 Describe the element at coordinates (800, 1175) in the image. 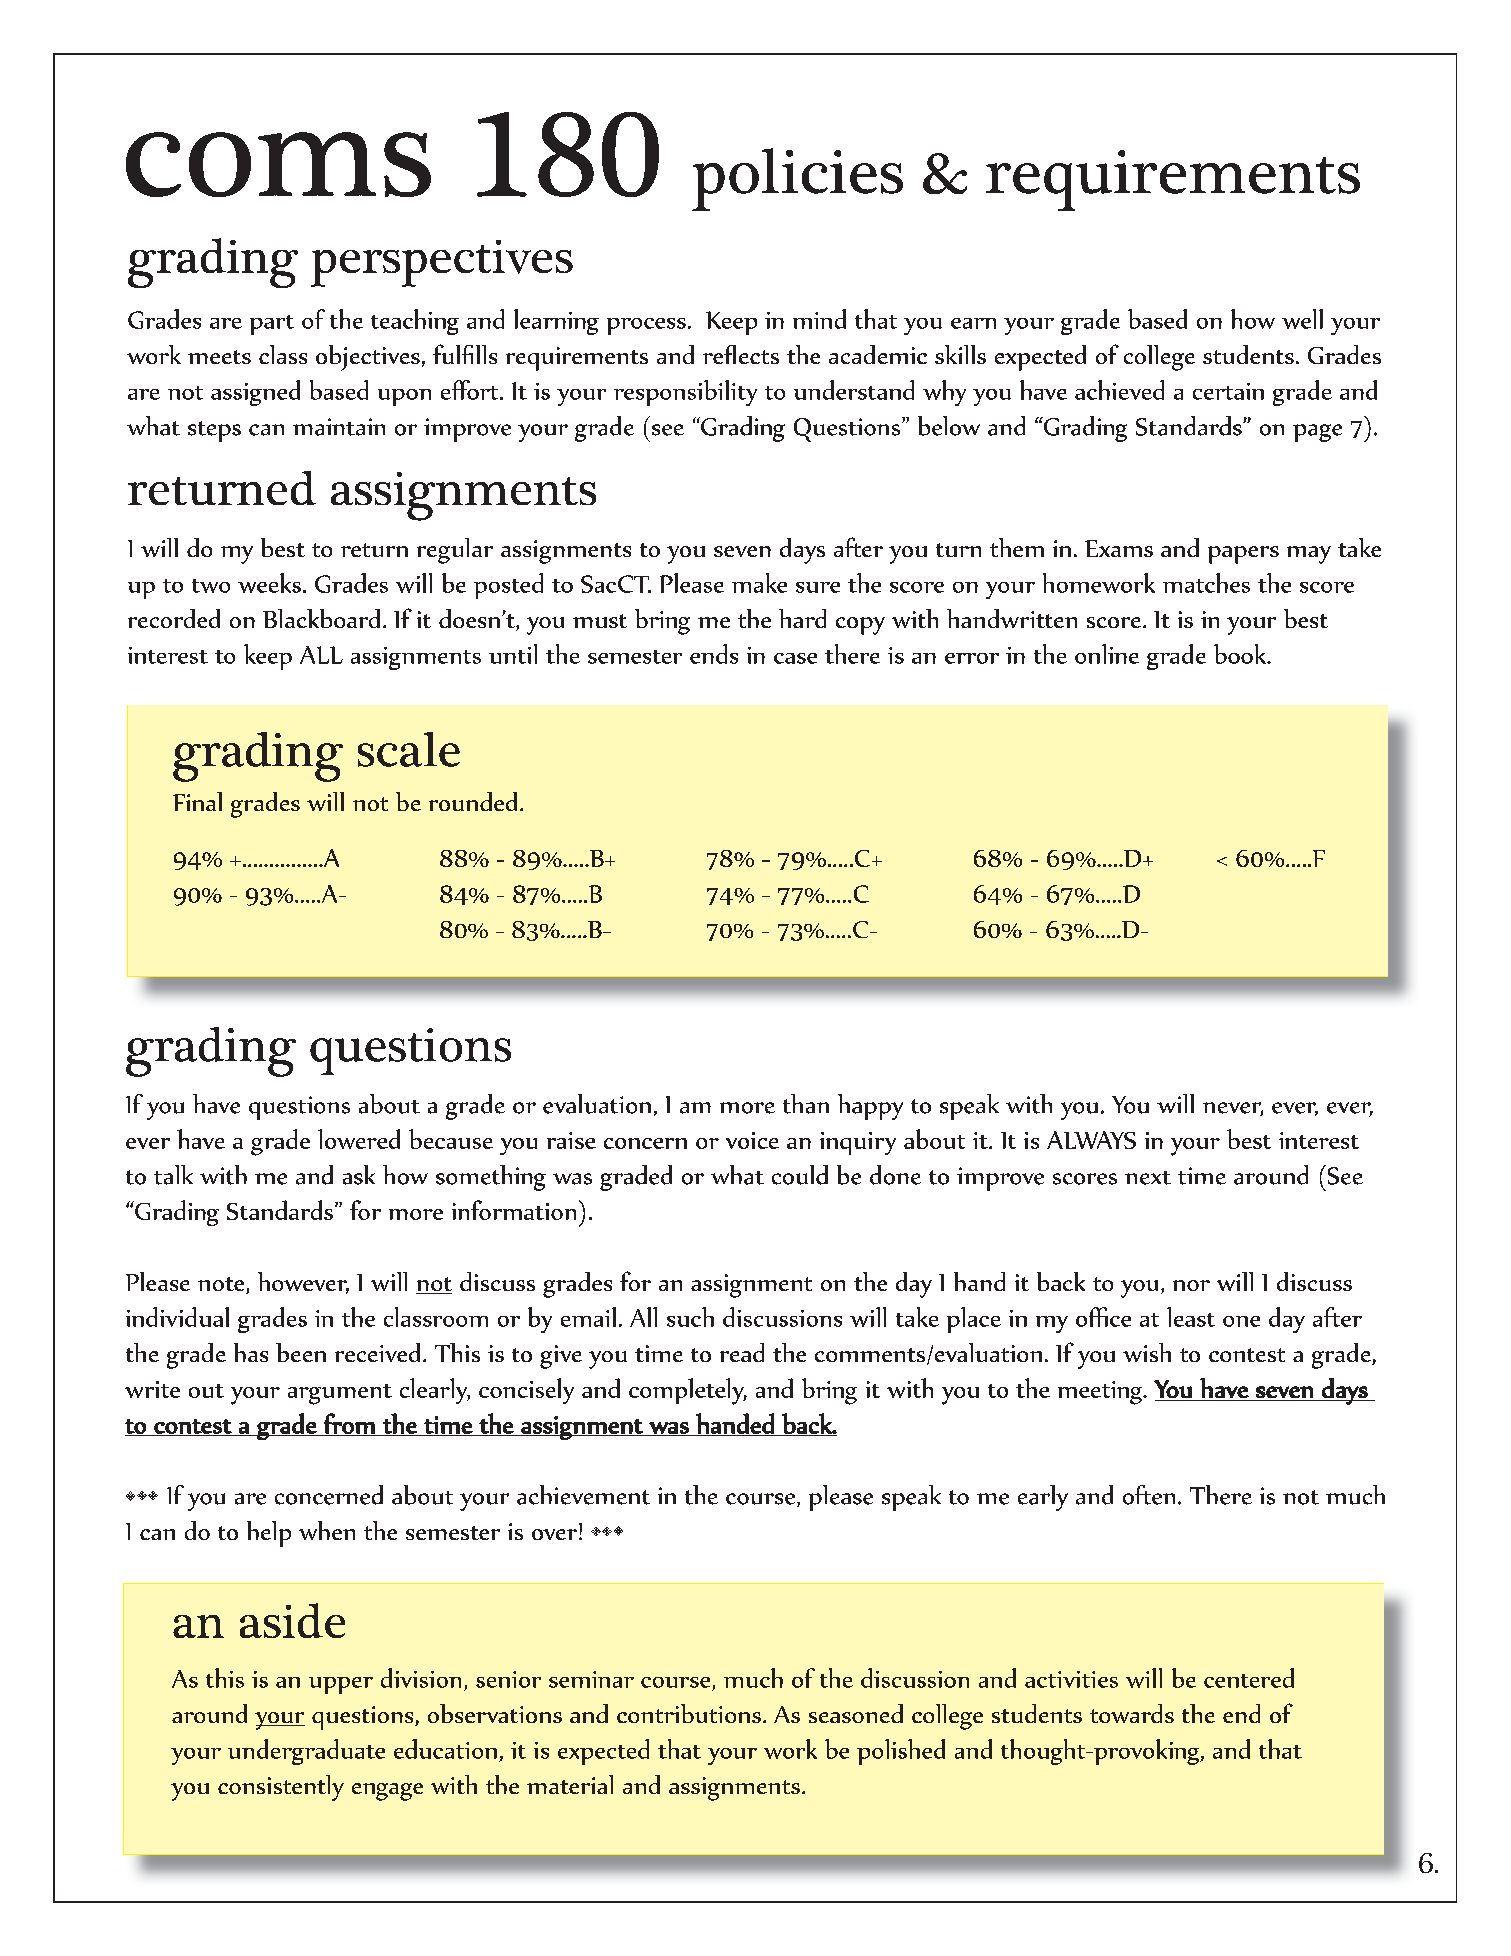

I see `could` at that location.
